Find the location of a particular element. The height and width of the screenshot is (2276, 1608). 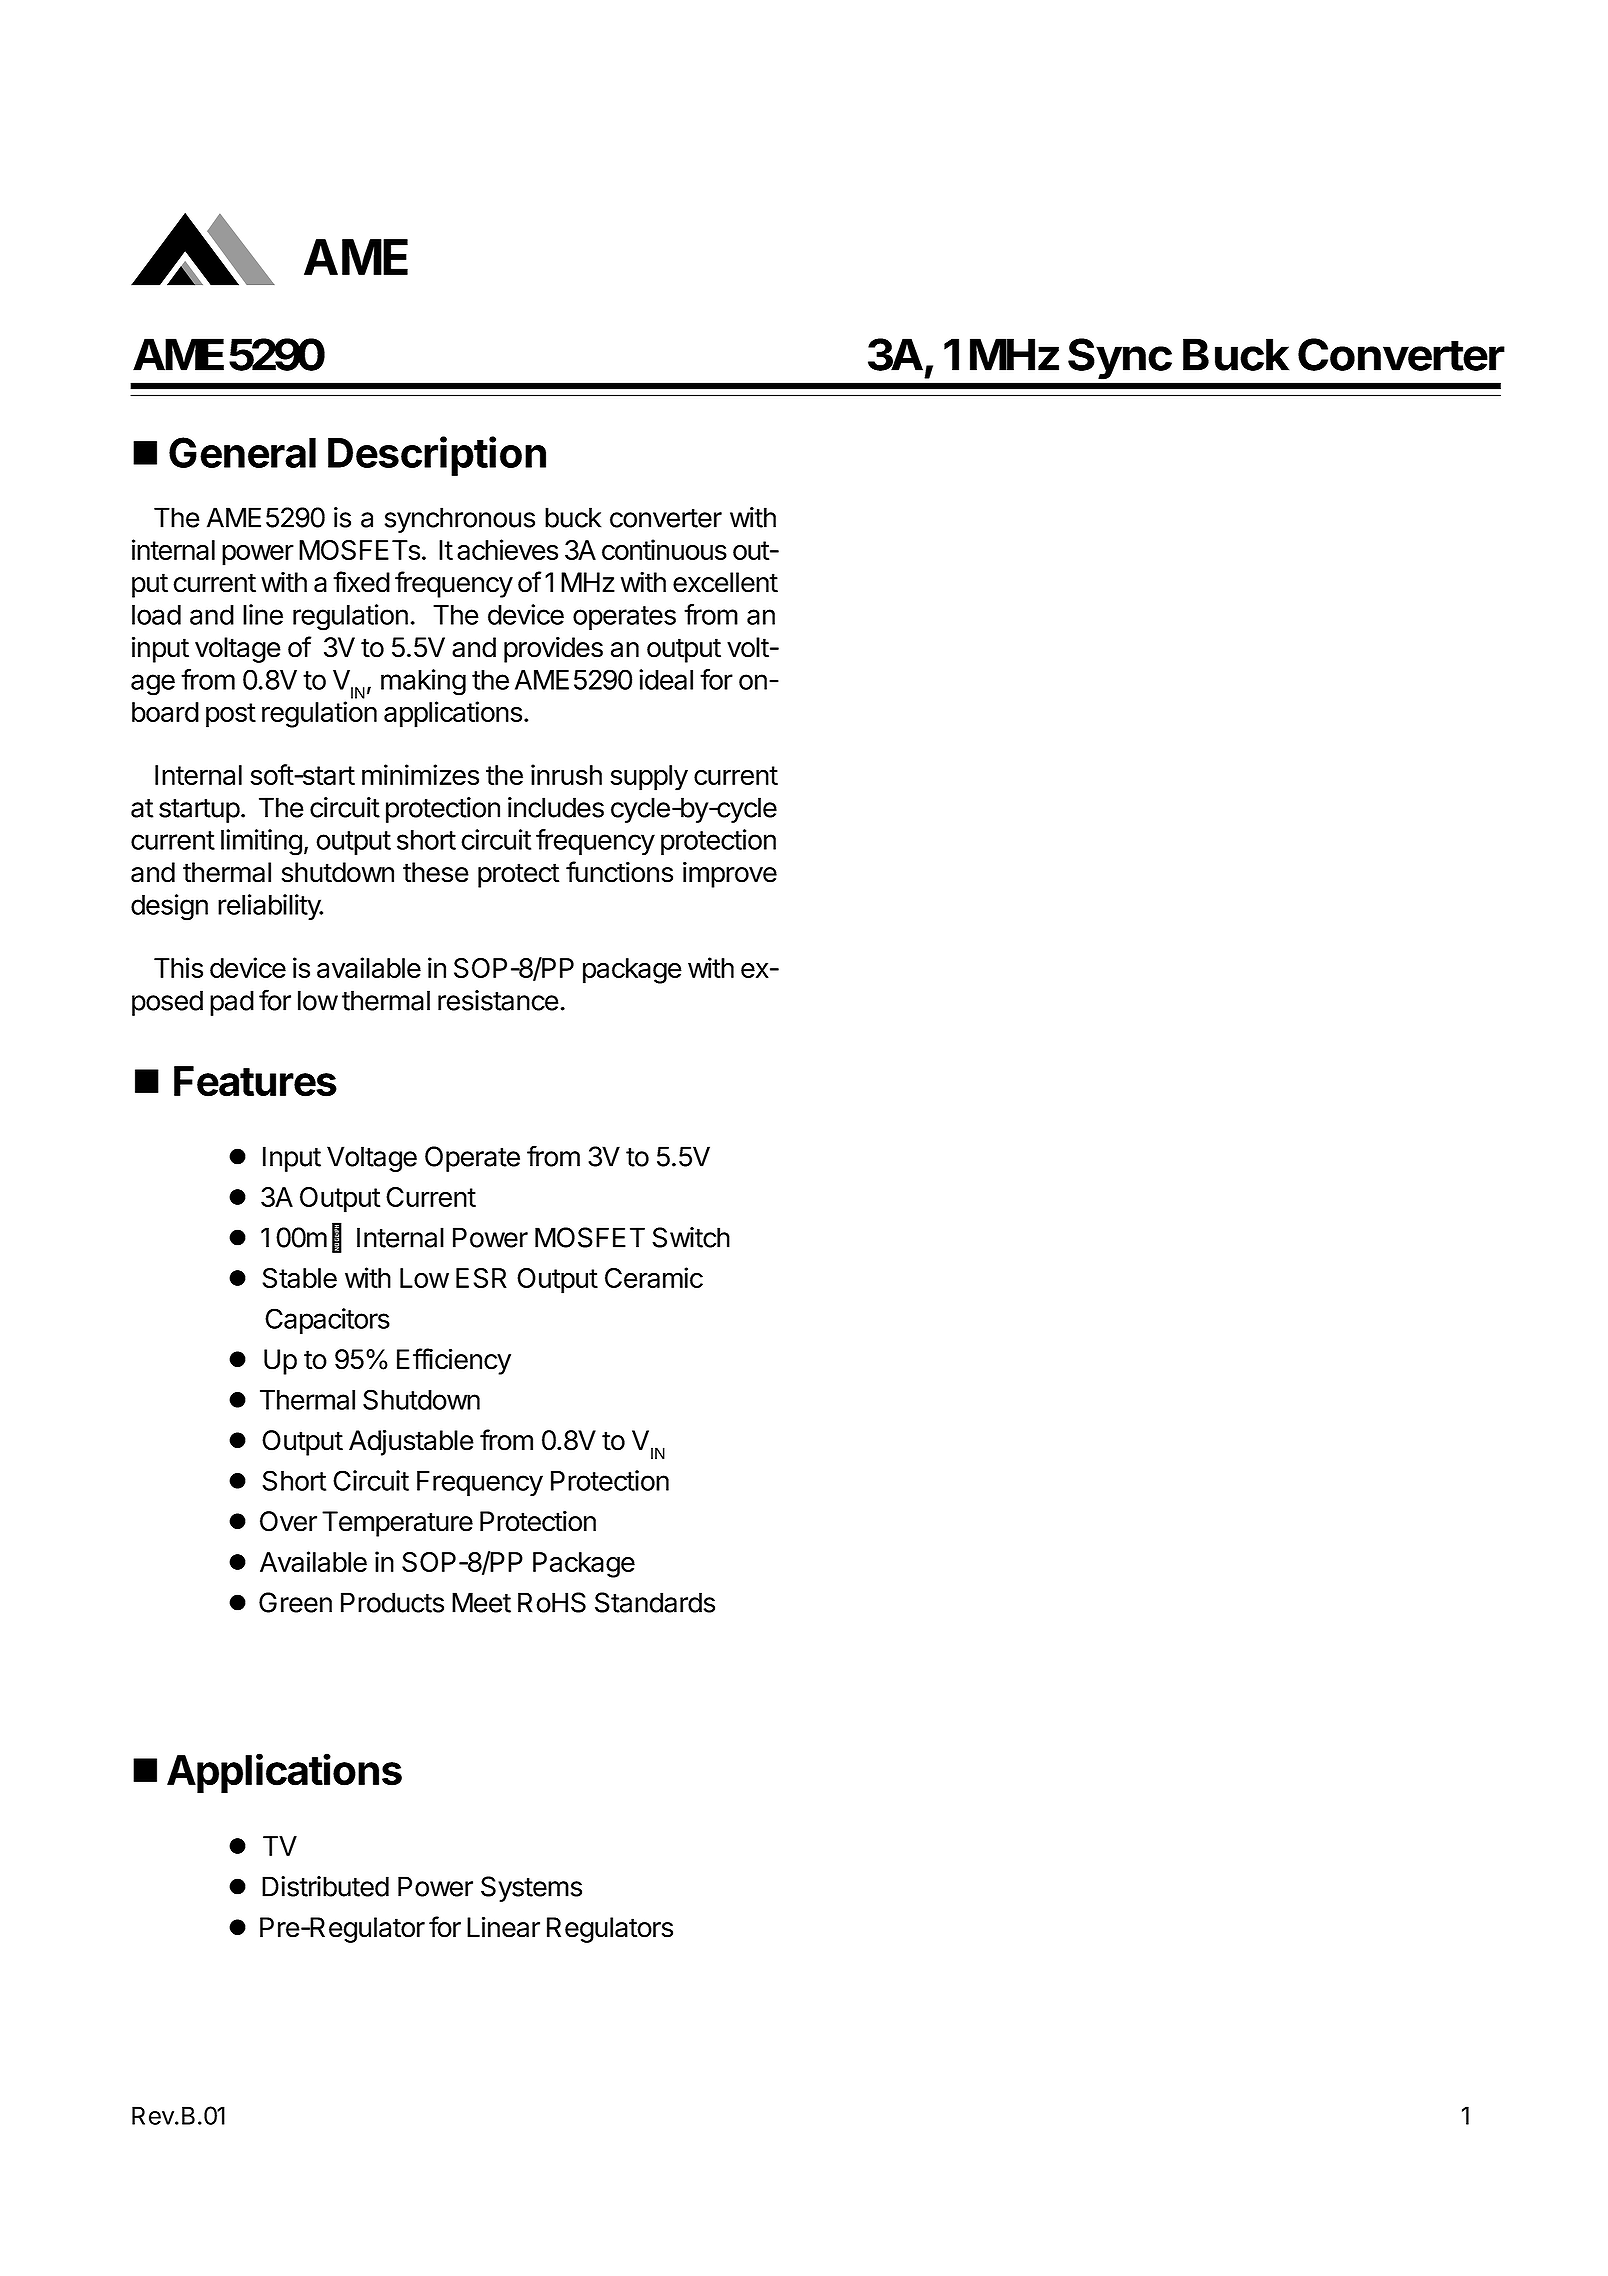

these is located at coordinates (436, 872).
